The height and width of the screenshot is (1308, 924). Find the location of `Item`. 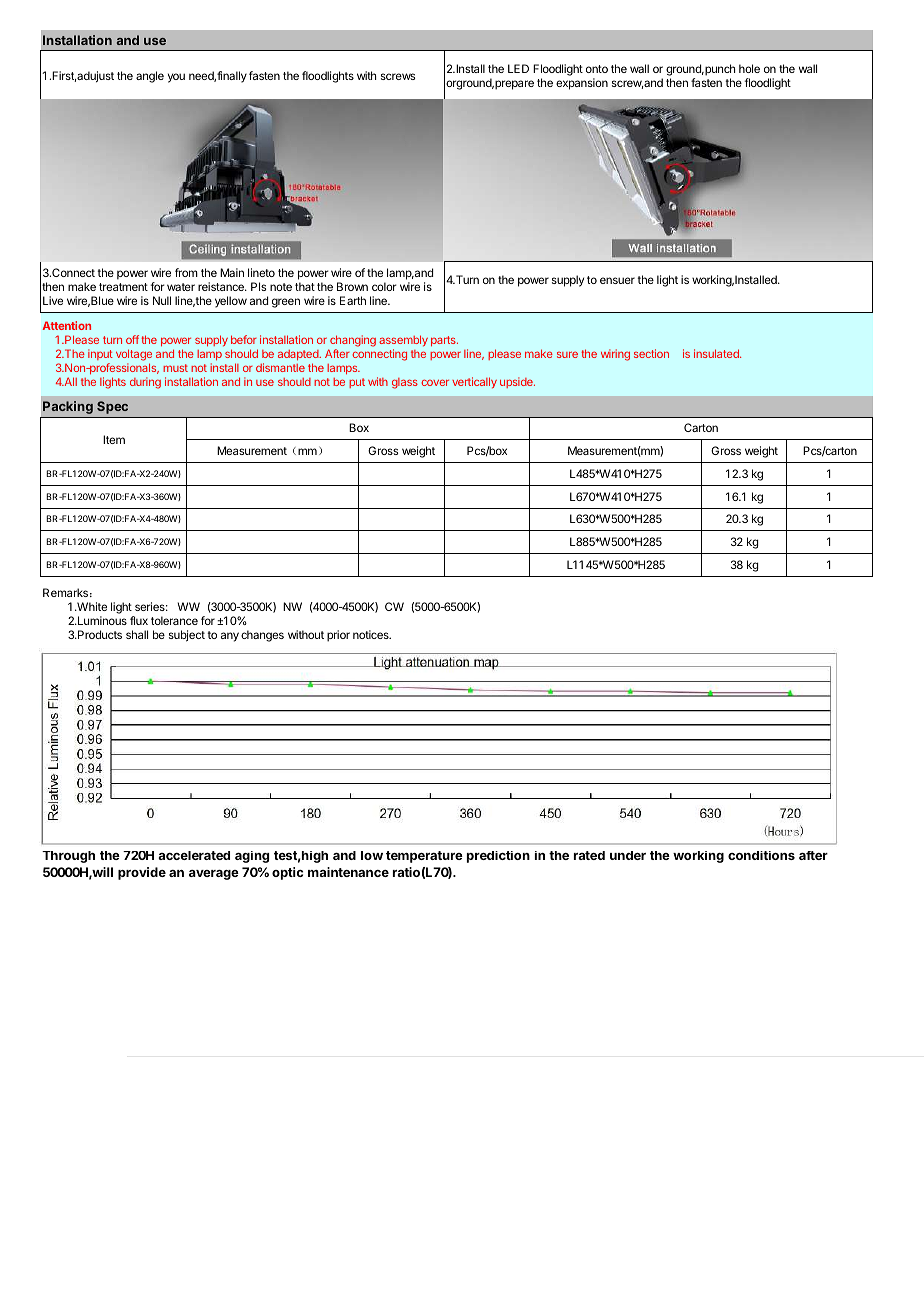

Item is located at coordinates (114, 439).
